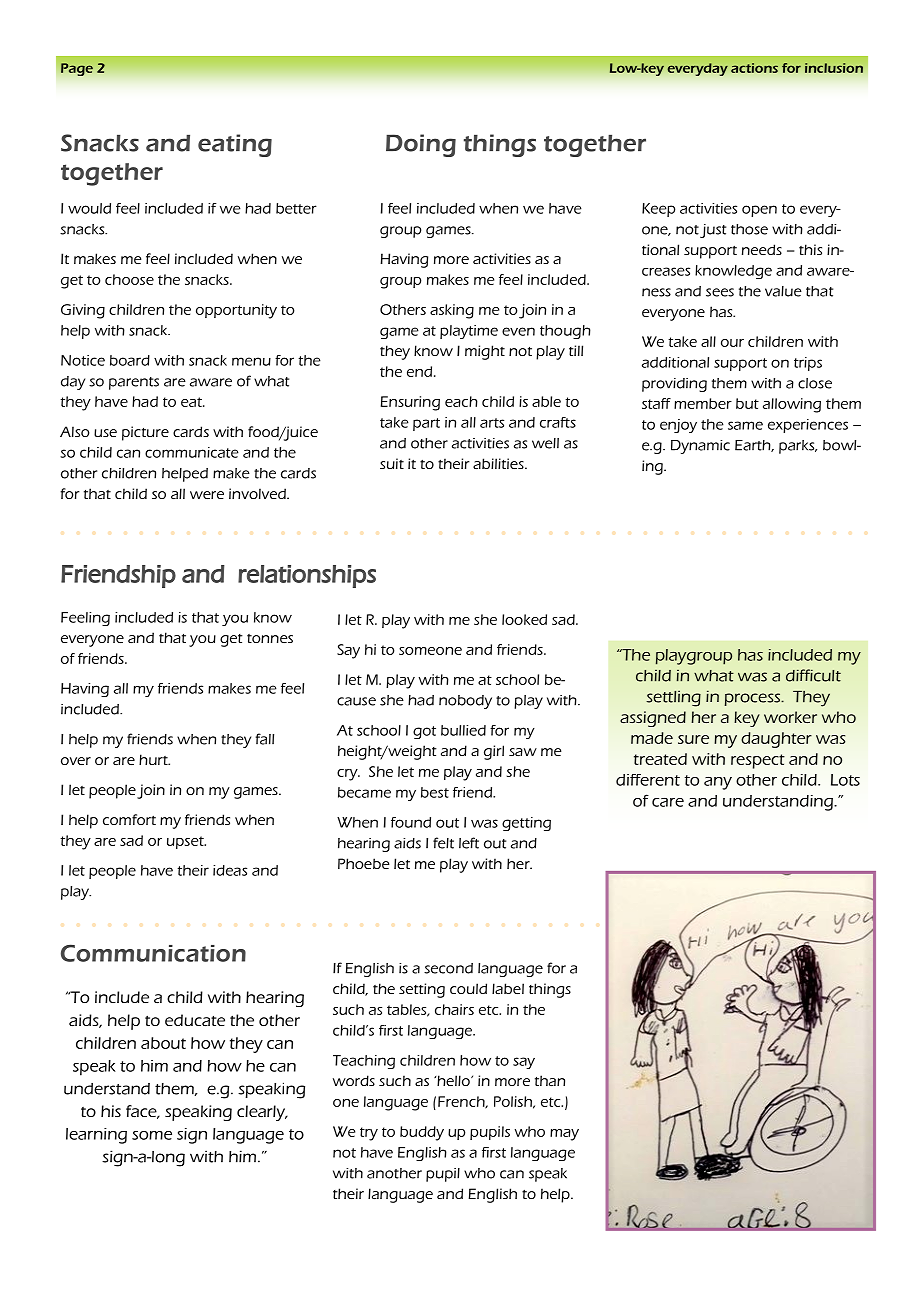  I want to click on arts, so click(492, 423).
